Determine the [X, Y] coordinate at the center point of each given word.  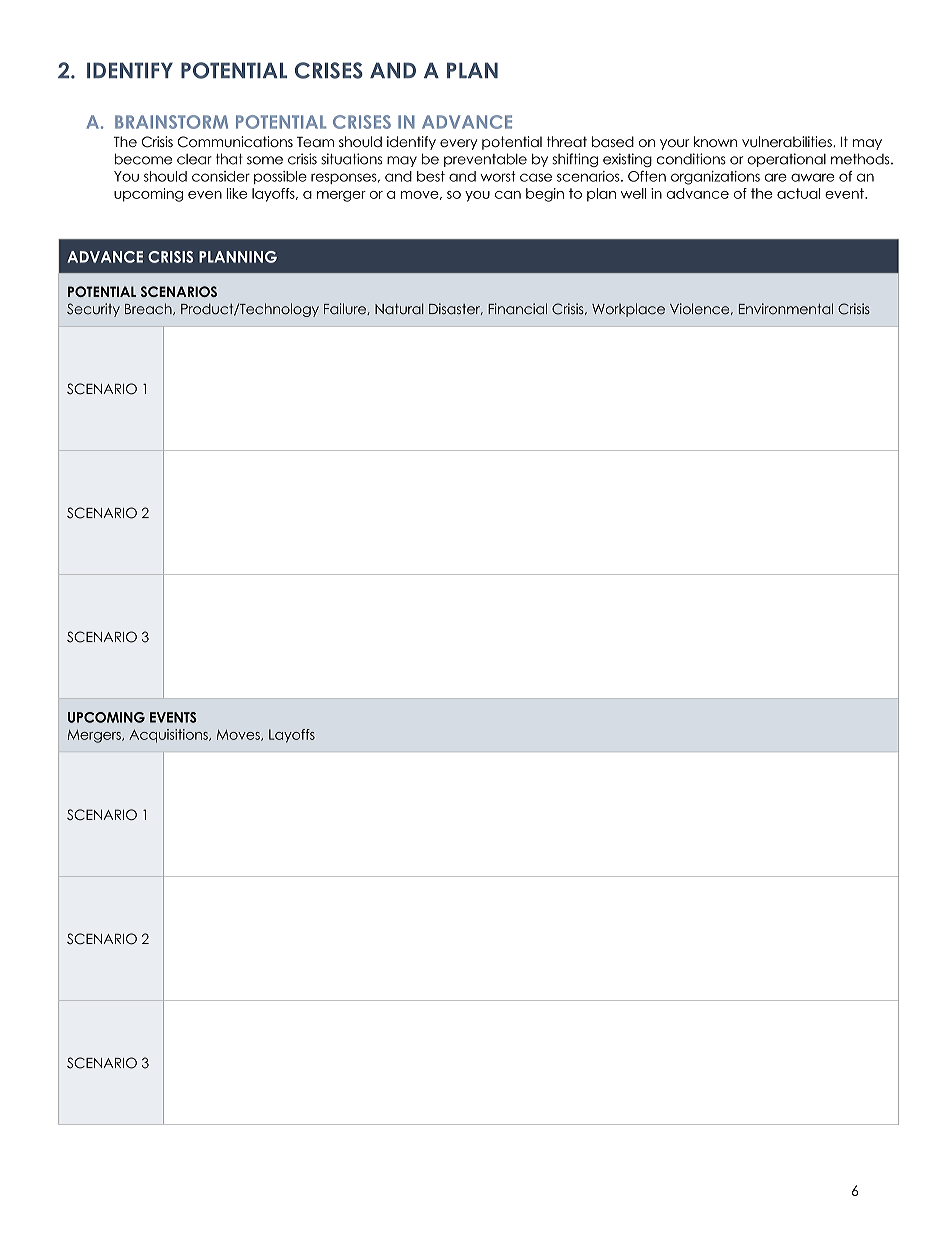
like [237, 193]
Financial [517, 309]
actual [798, 193]
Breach [149, 309]
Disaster [456, 309]
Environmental [786, 309]
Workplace [628, 310]
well [633, 193]
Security [93, 310]
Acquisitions [169, 736]
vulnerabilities [788, 141]
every [458, 144]
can [508, 195]
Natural [399, 309]
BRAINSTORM [171, 122]
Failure [346, 309]
